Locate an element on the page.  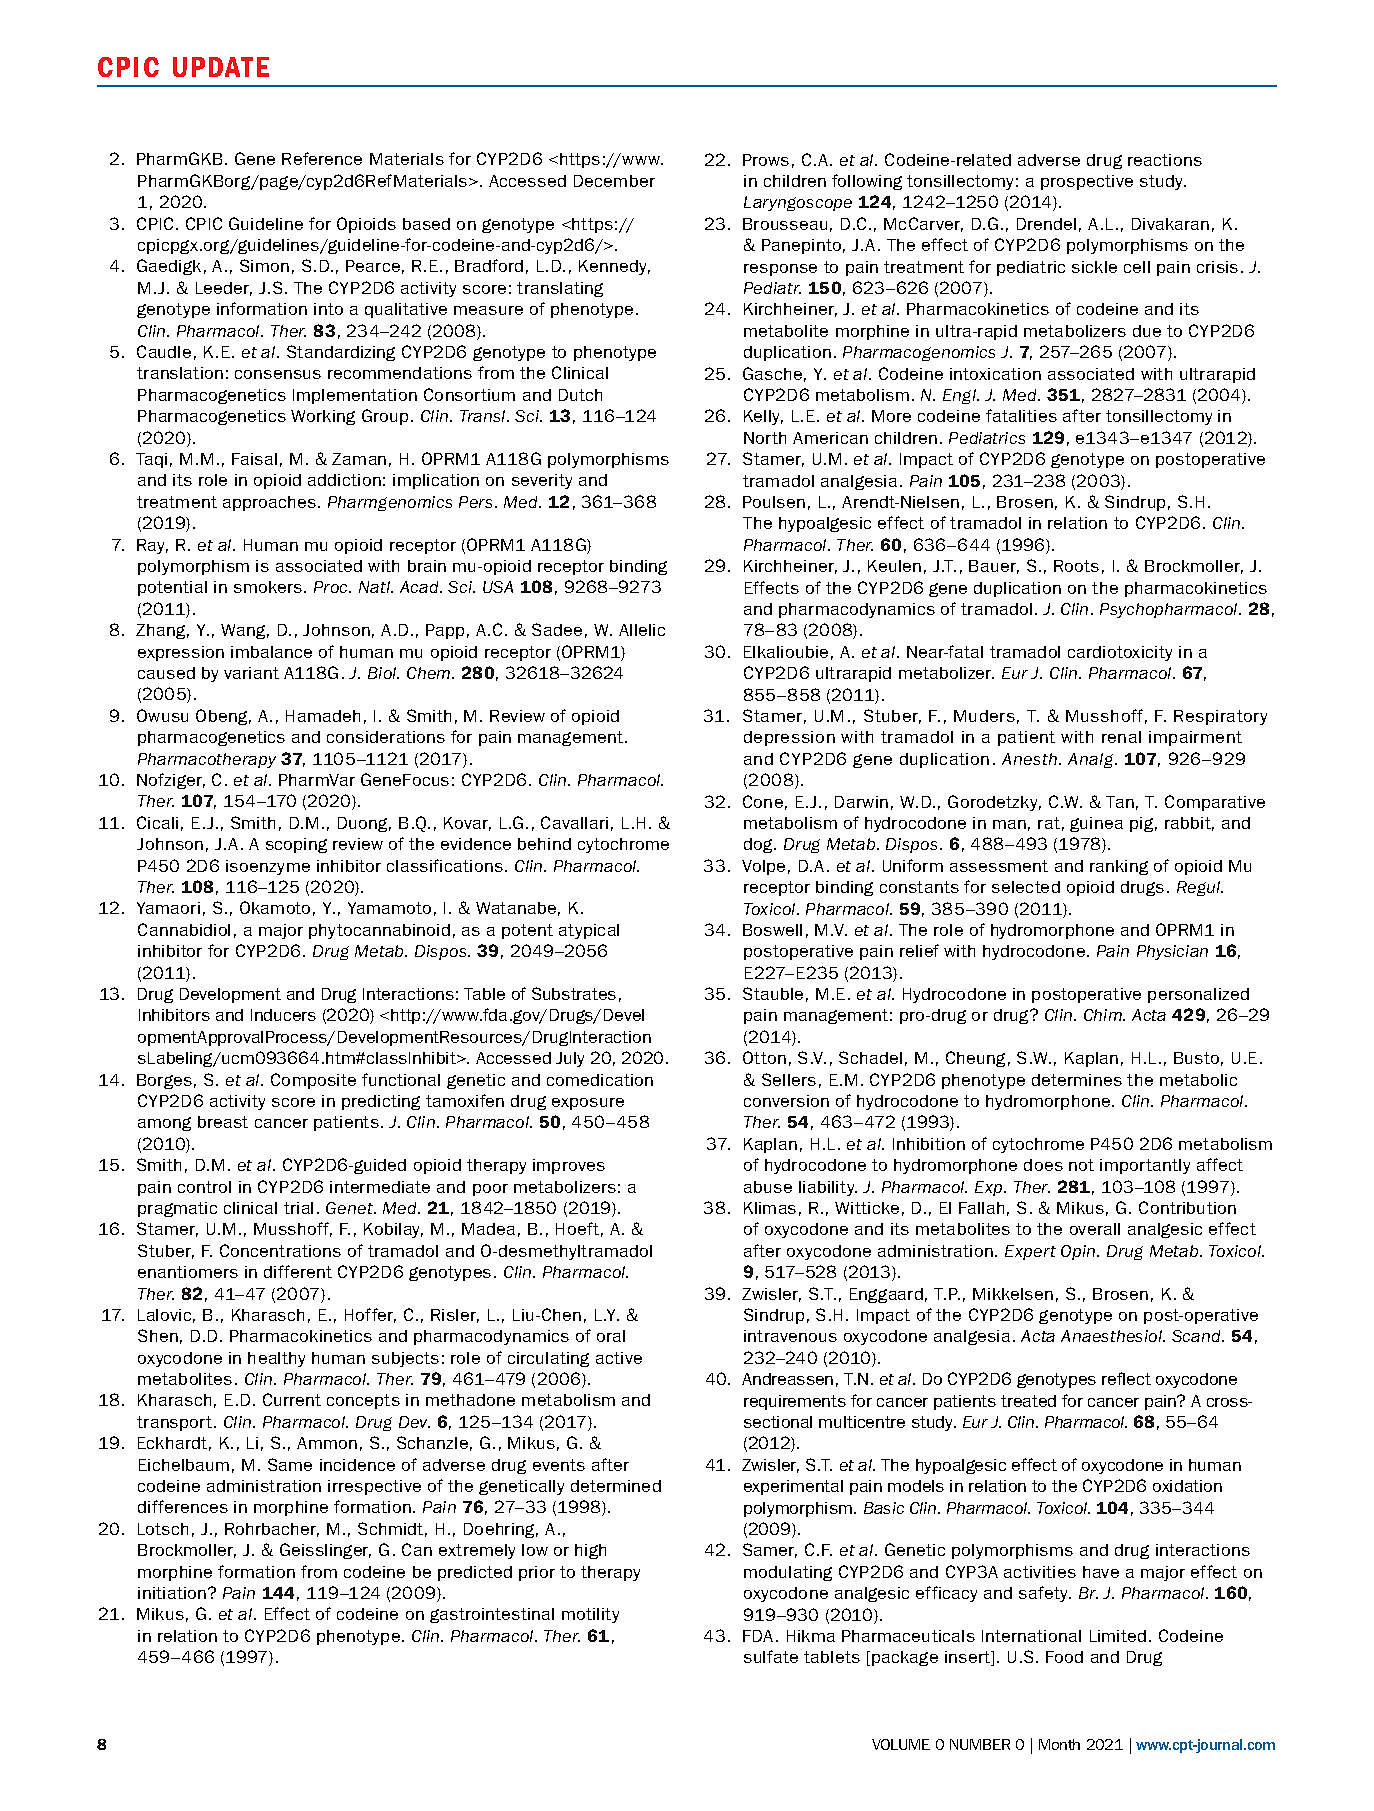
Allelic is located at coordinates (642, 630).
